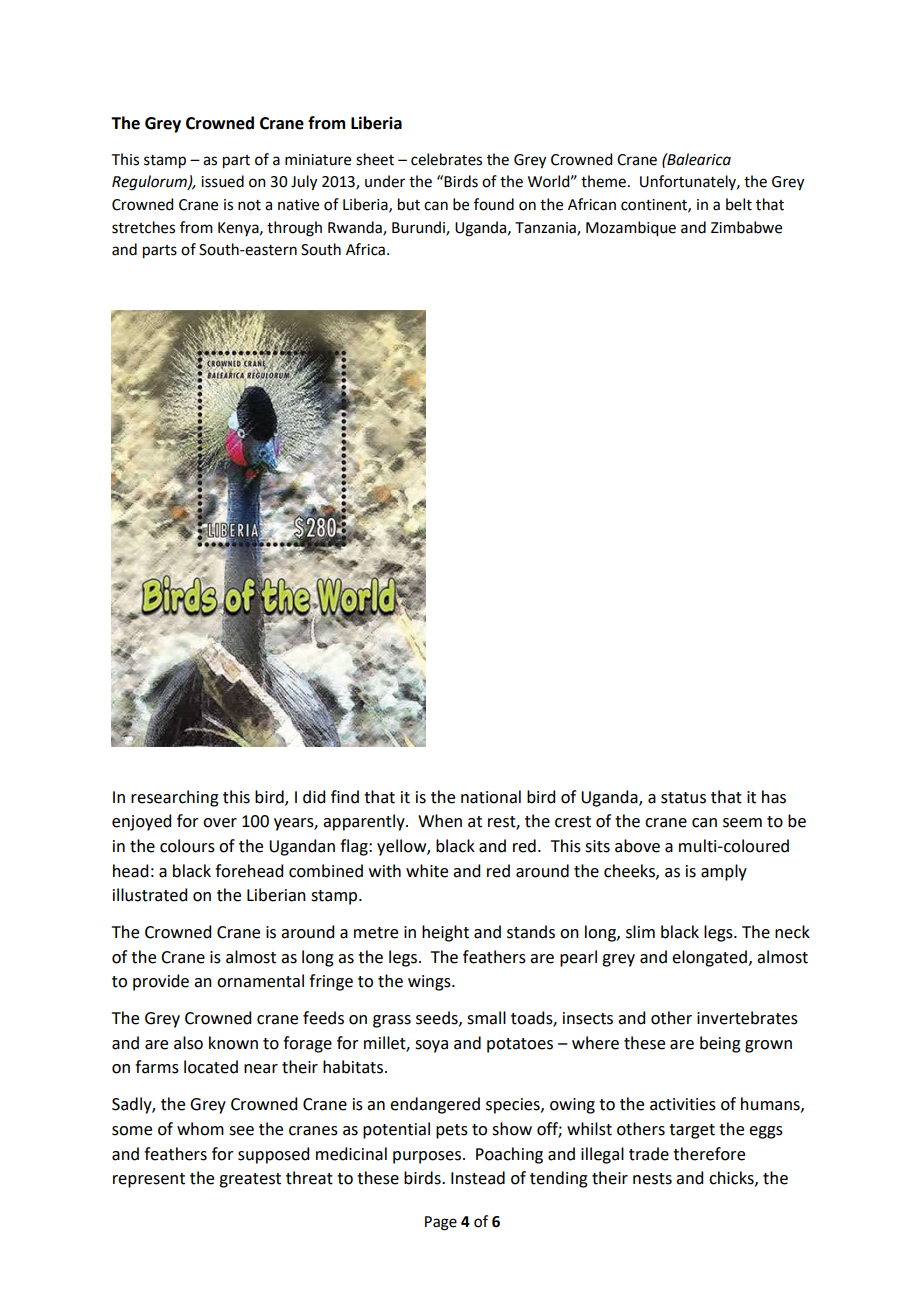  I want to click on belt, so click(739, 204).
